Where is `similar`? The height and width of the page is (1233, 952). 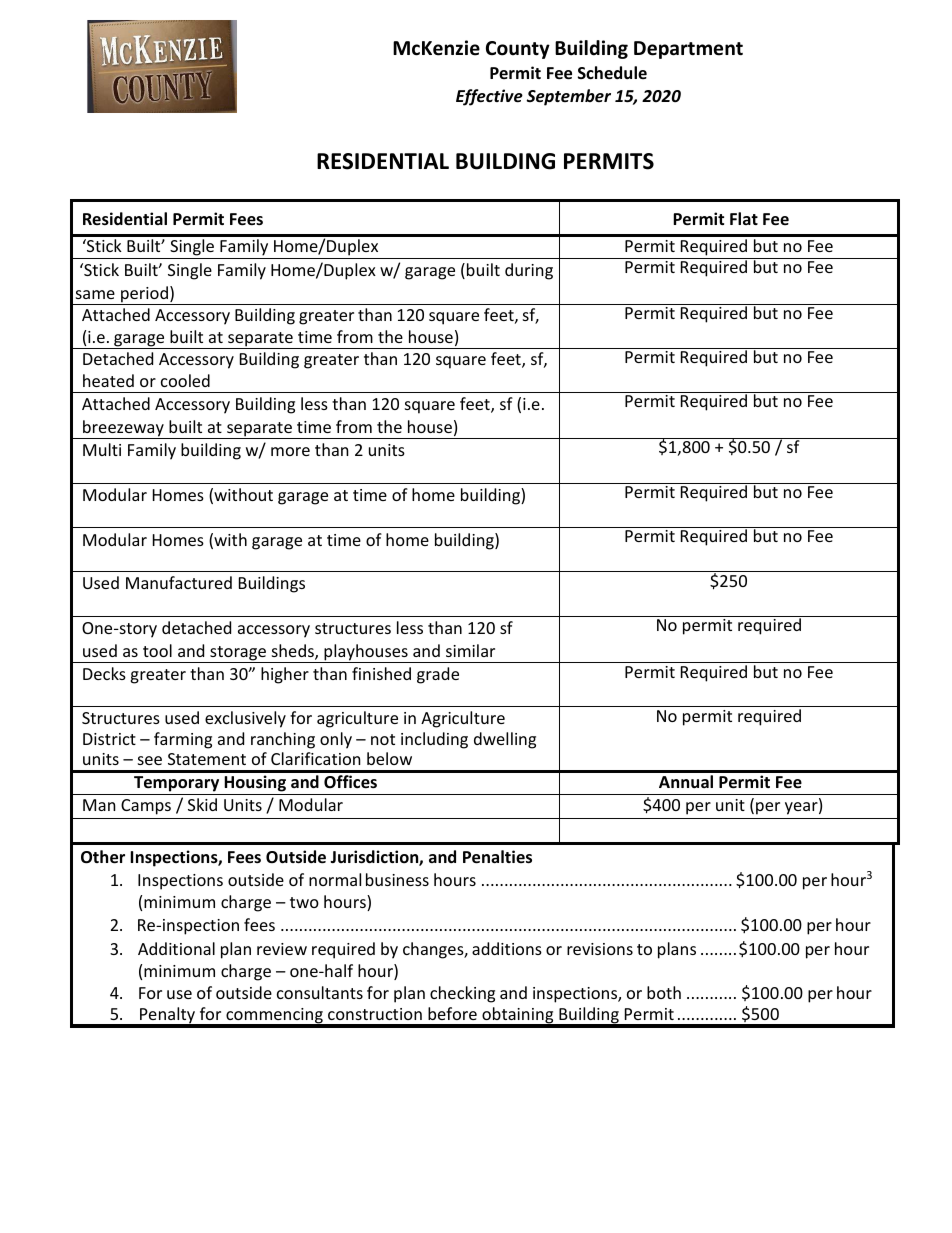
similar is located at coordinates (470, 650).
